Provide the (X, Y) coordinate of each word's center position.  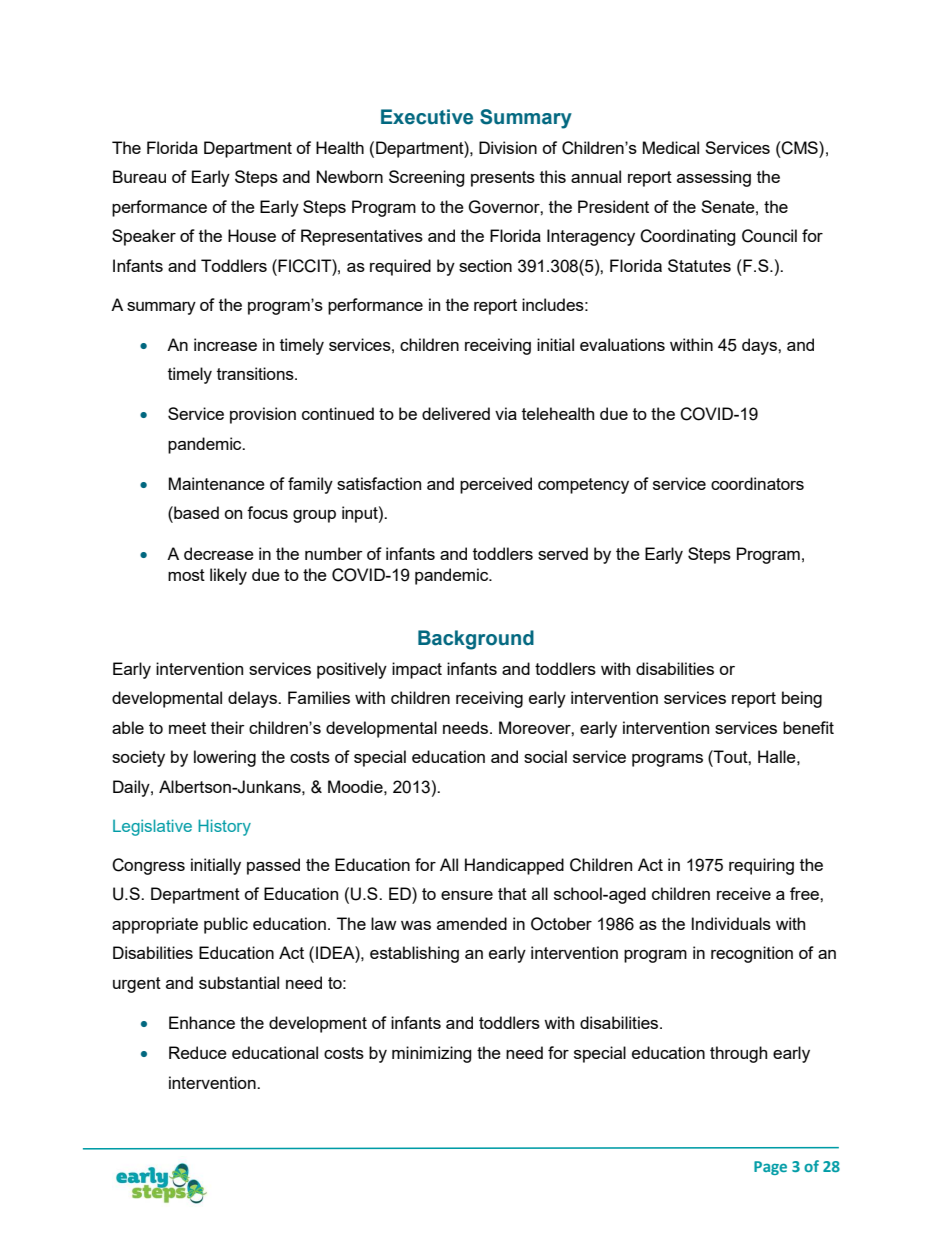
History (224, 827)
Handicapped (514, 866)
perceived (496, 485)
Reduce (198, 1052)
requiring (761, 866)
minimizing (432, 1054)
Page (770, 1168)
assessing (714, 178)
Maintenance (217, 483)
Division (508, 147)
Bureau (139, 176)
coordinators (757, 483)
